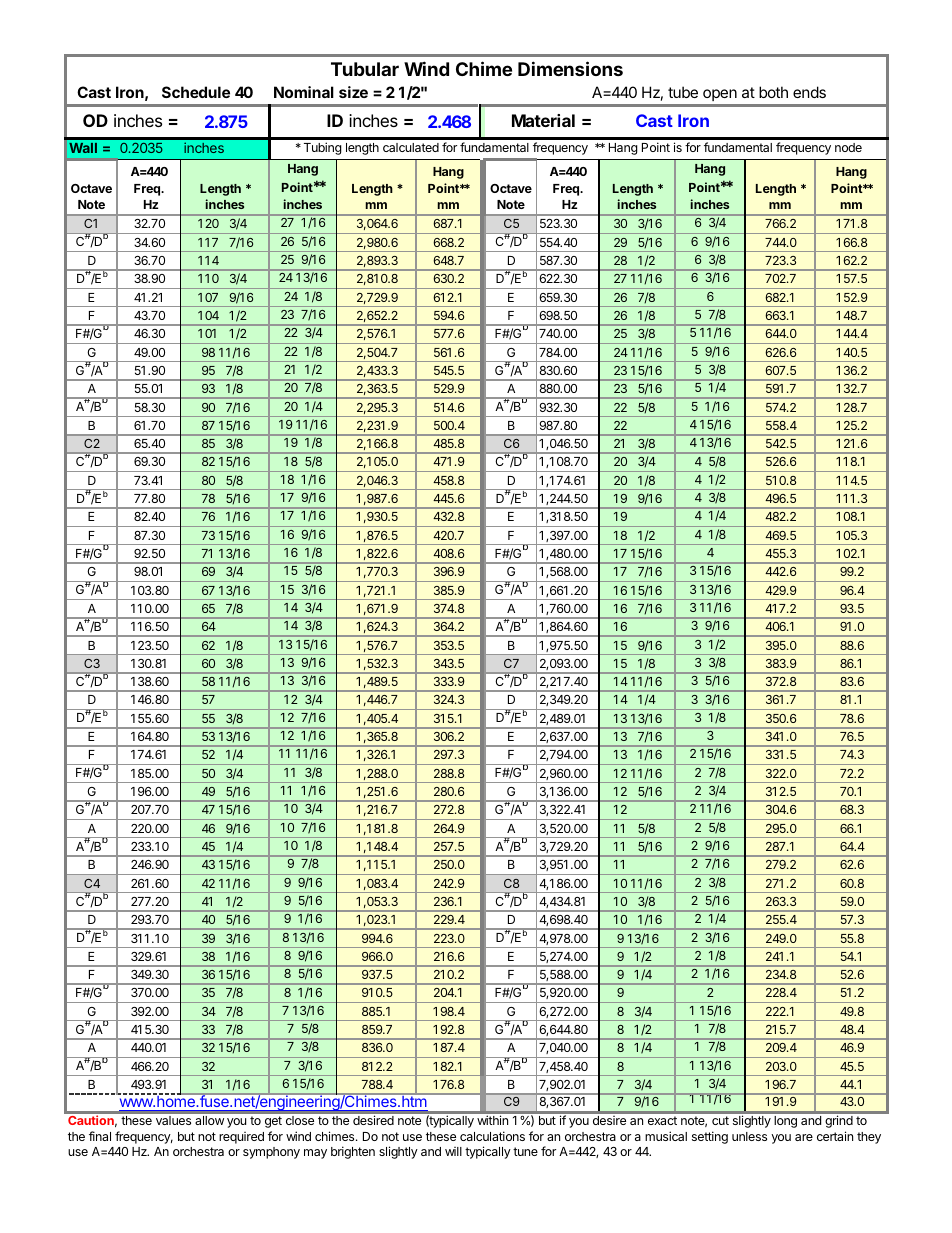 Image resolution: width=952 pixels, height=1233 pixels. I want to click on Schedule, so click(196, 92).
